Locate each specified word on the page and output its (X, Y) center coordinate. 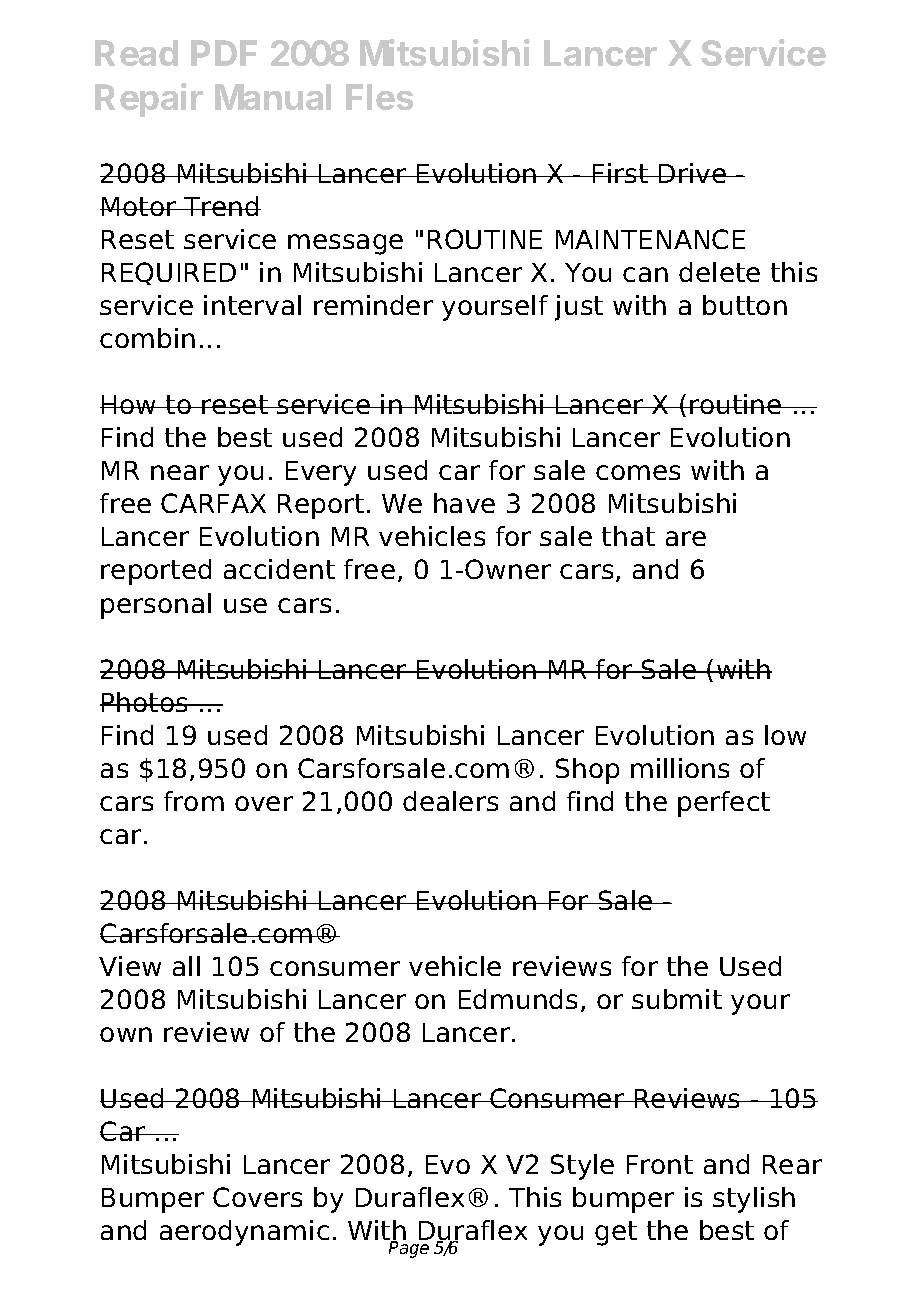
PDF (224, 53)
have (464, 503)
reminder (373, 305)
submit (677, 999)
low (785, 735)
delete (719, 272)
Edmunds (518, 999)
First (620, 173)
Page (409, 1249)
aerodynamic (244, 1233)
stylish (754, 1200)
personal (156, 606)
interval (252, 305)
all (186, 966)
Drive (692, 173)
